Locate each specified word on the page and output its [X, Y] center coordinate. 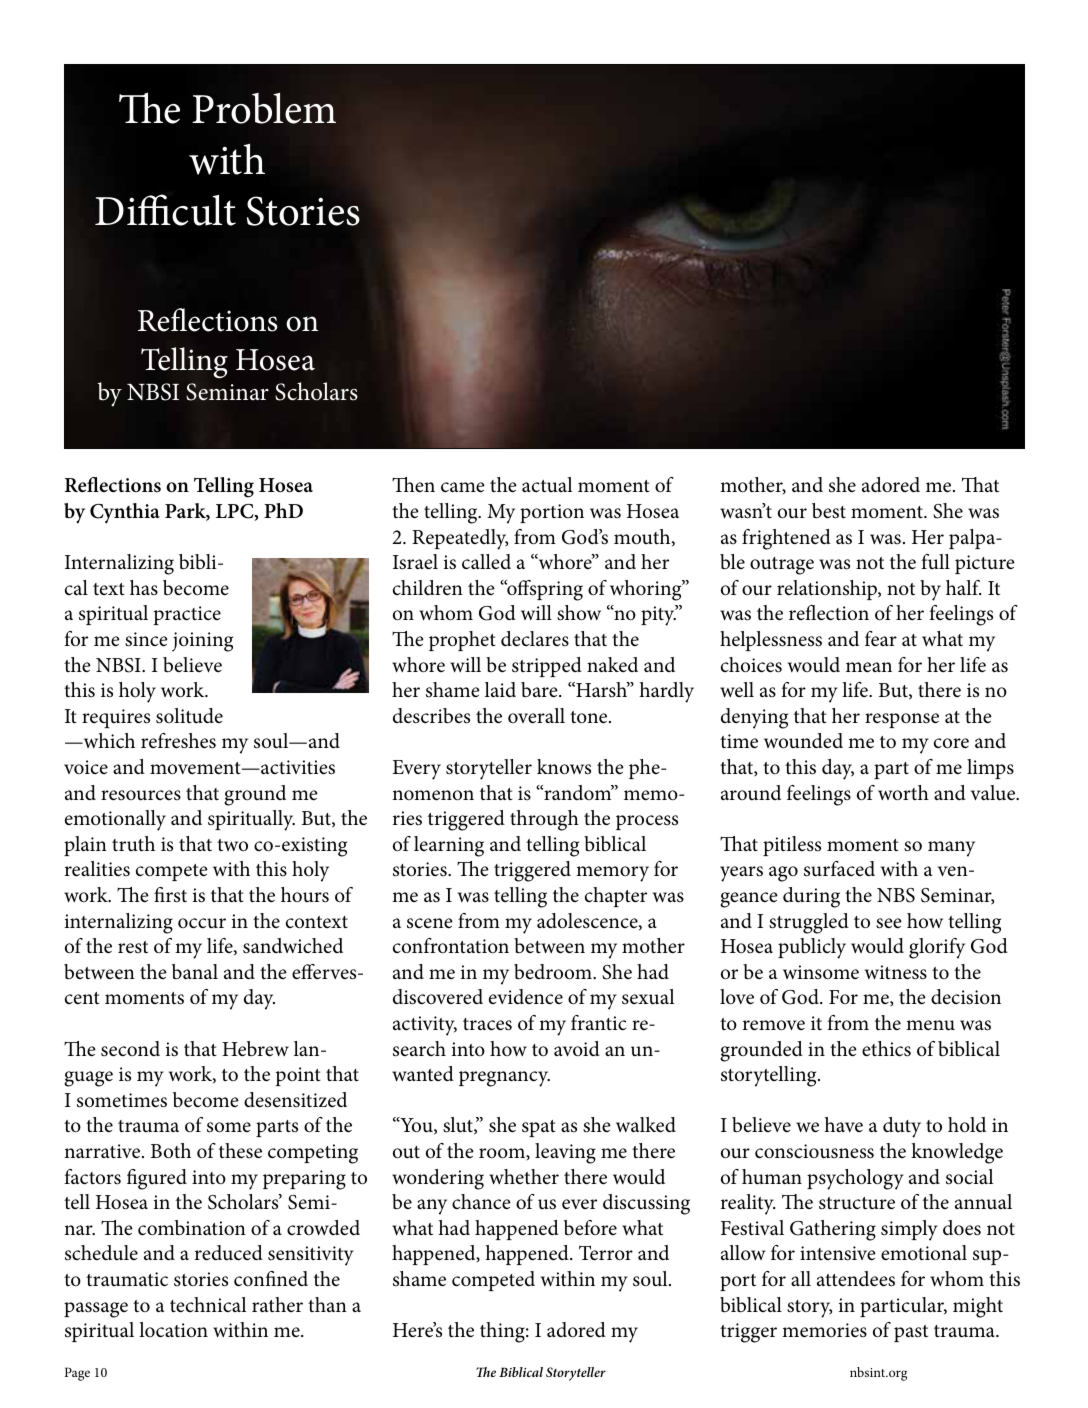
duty [902, 1127]
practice [187, 615]
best [829, 511]
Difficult [165, 210]
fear [881, 639]
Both [171, 1151]
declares [535, 639]
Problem [264, 108]
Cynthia [125, 513]
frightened [786, 539]
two [232, 845]
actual [547, 484]
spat [539, 1128]
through [544, 820]
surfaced [839, 869]
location [173, 1330]
